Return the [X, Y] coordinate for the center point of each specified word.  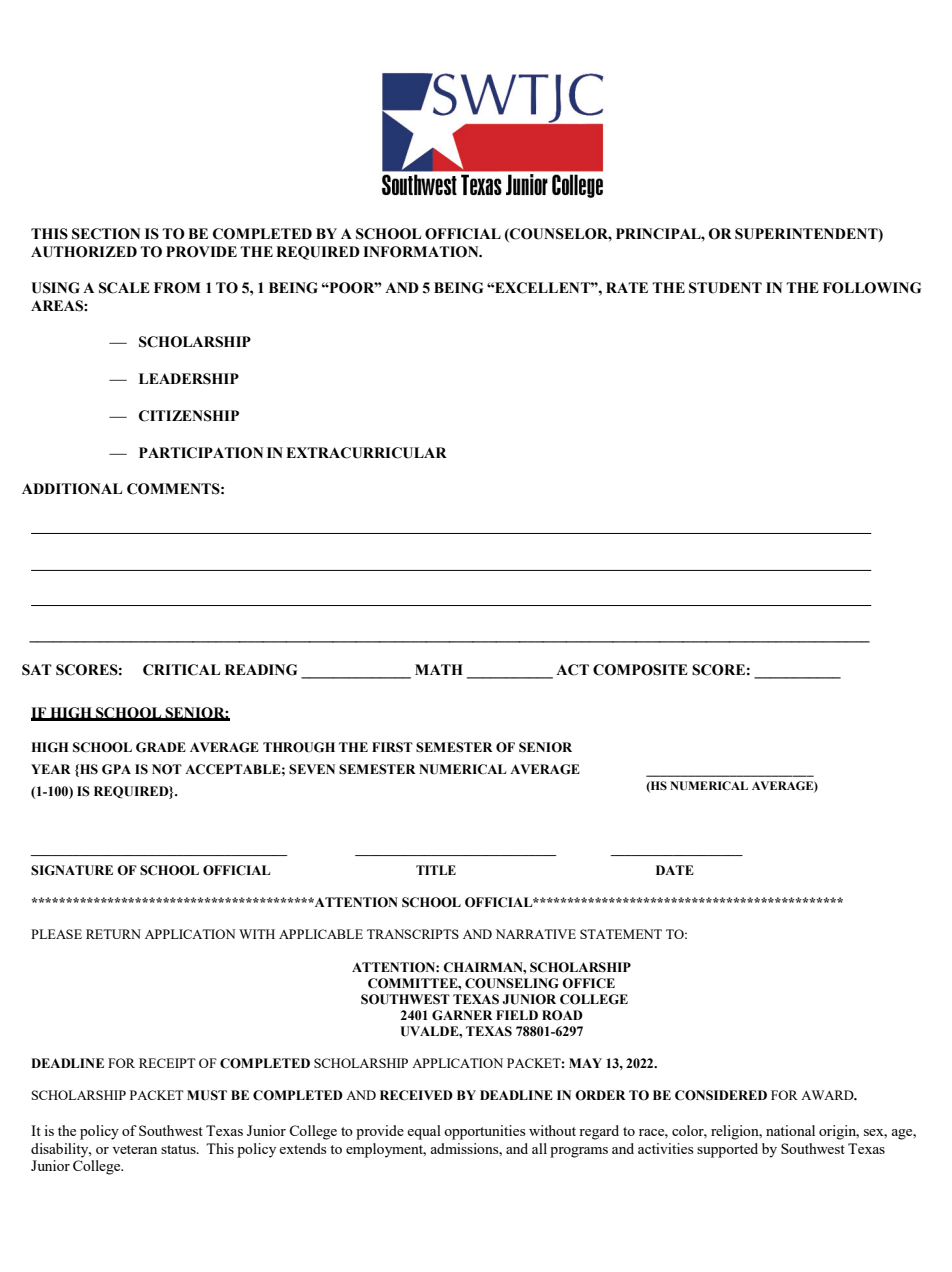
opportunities [484, 1132]
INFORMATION [422, 252]
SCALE [124, 288]
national [790, 1130]
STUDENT [725, 288]
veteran [134, 1149]
